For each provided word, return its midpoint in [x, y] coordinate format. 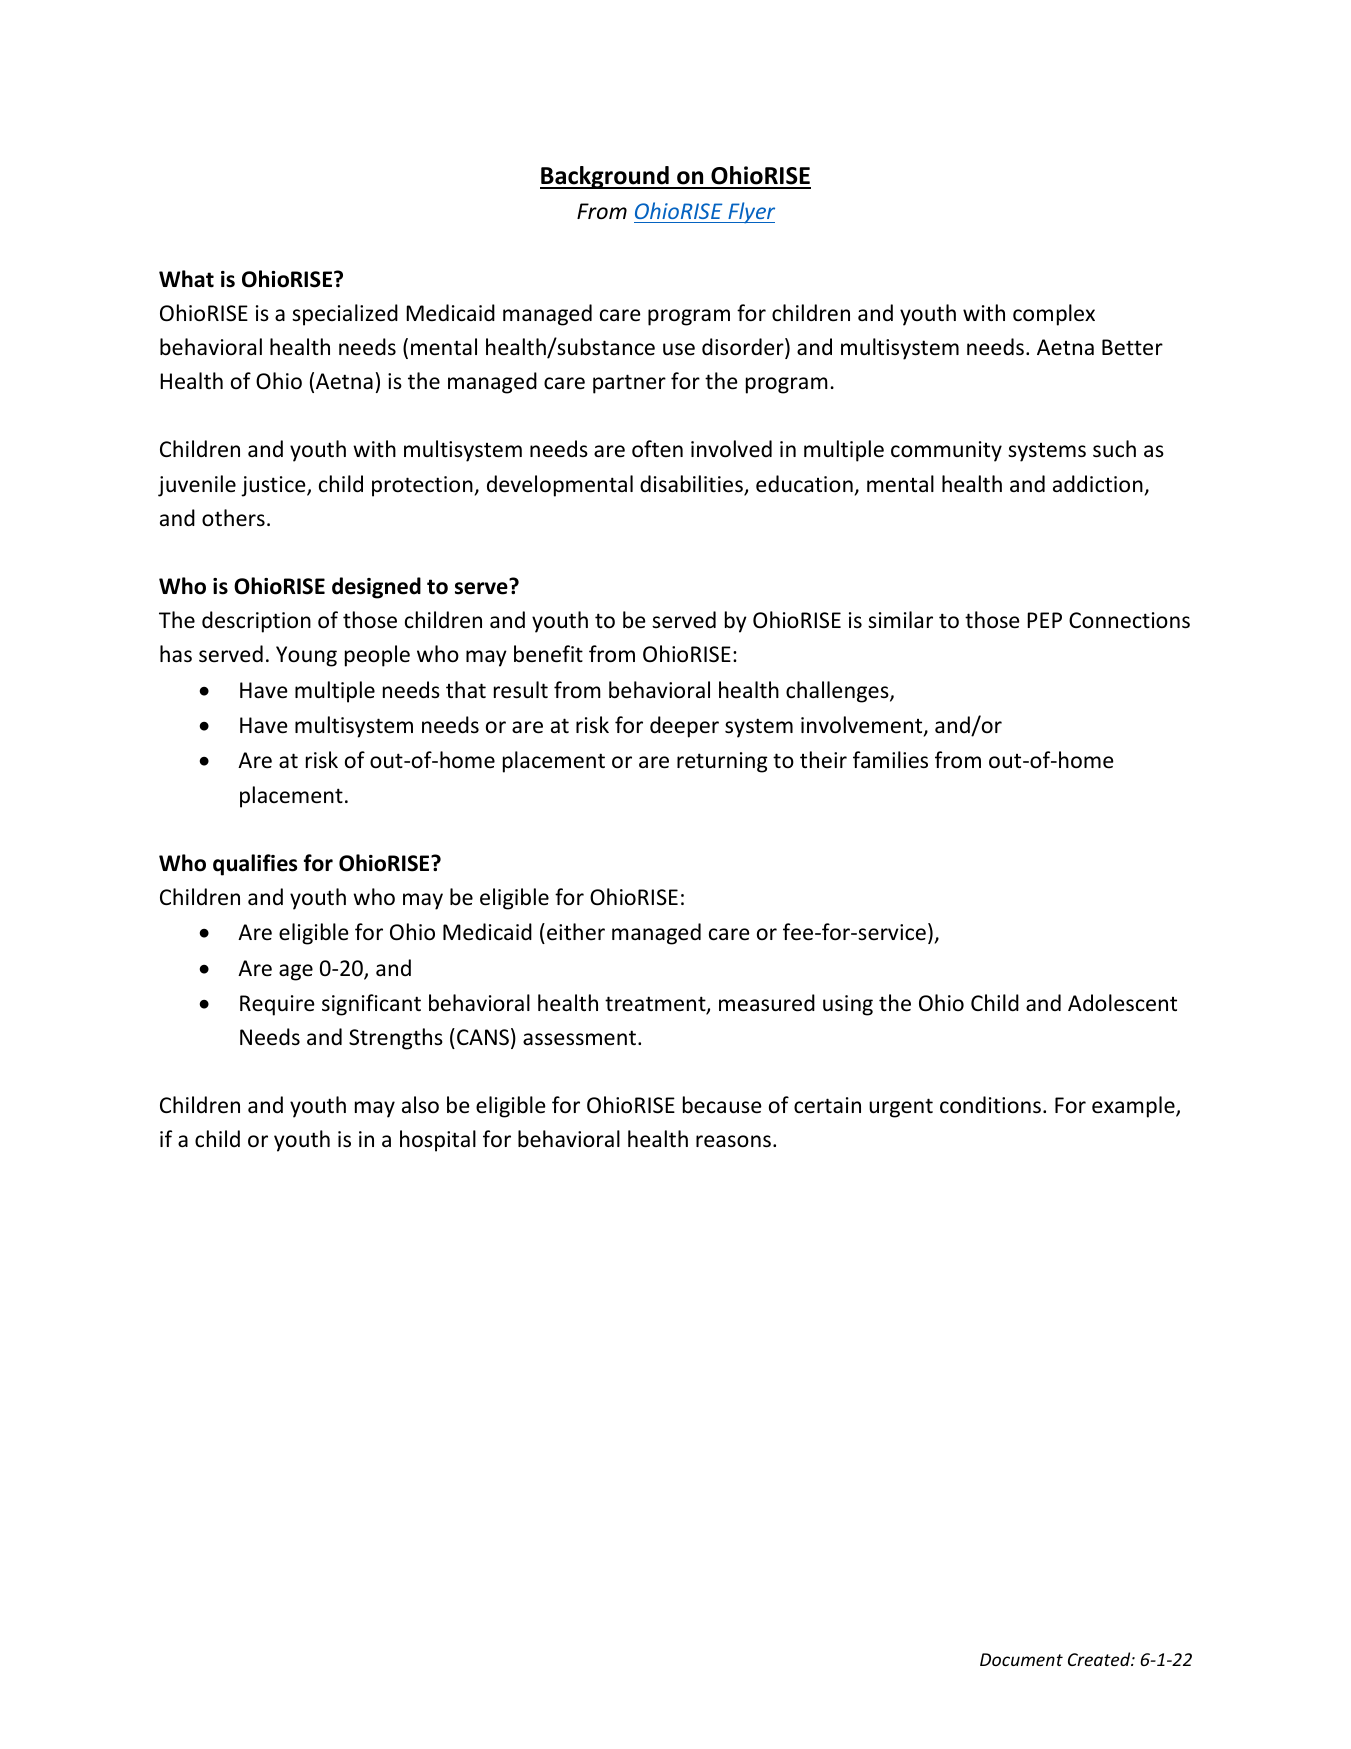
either [576, 932]
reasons [733, 1141]
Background [605, 177]
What [186, 279]
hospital [438, 1141]
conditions [990, 1105]
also [420, 1105]
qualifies [255, 865]
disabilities [692, 485]
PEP [1044, 620]
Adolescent [1122, 1003]
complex [1054, 315]
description [256, 622]
